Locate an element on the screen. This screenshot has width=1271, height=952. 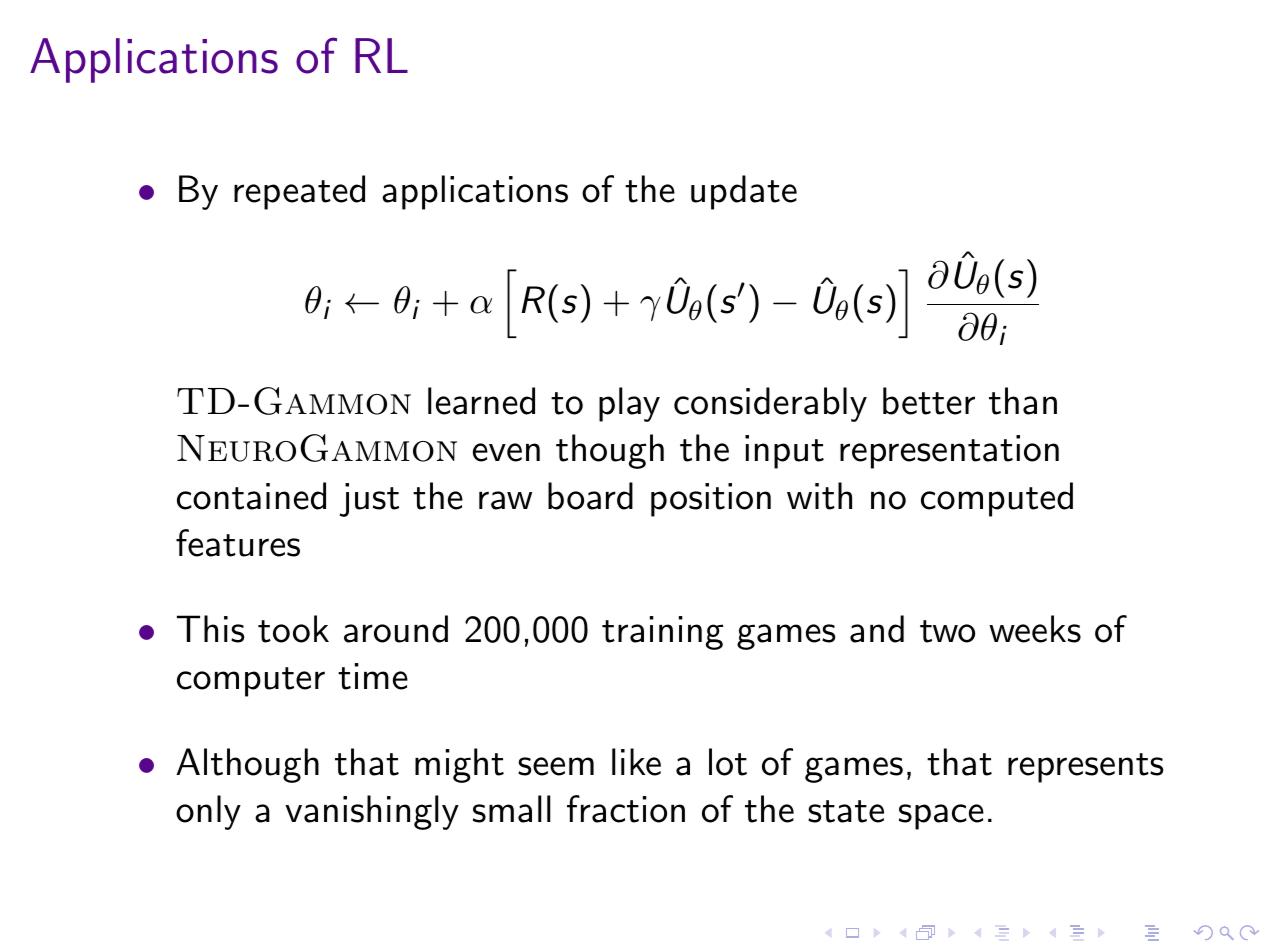
update is located at coordinates (744, 192).
